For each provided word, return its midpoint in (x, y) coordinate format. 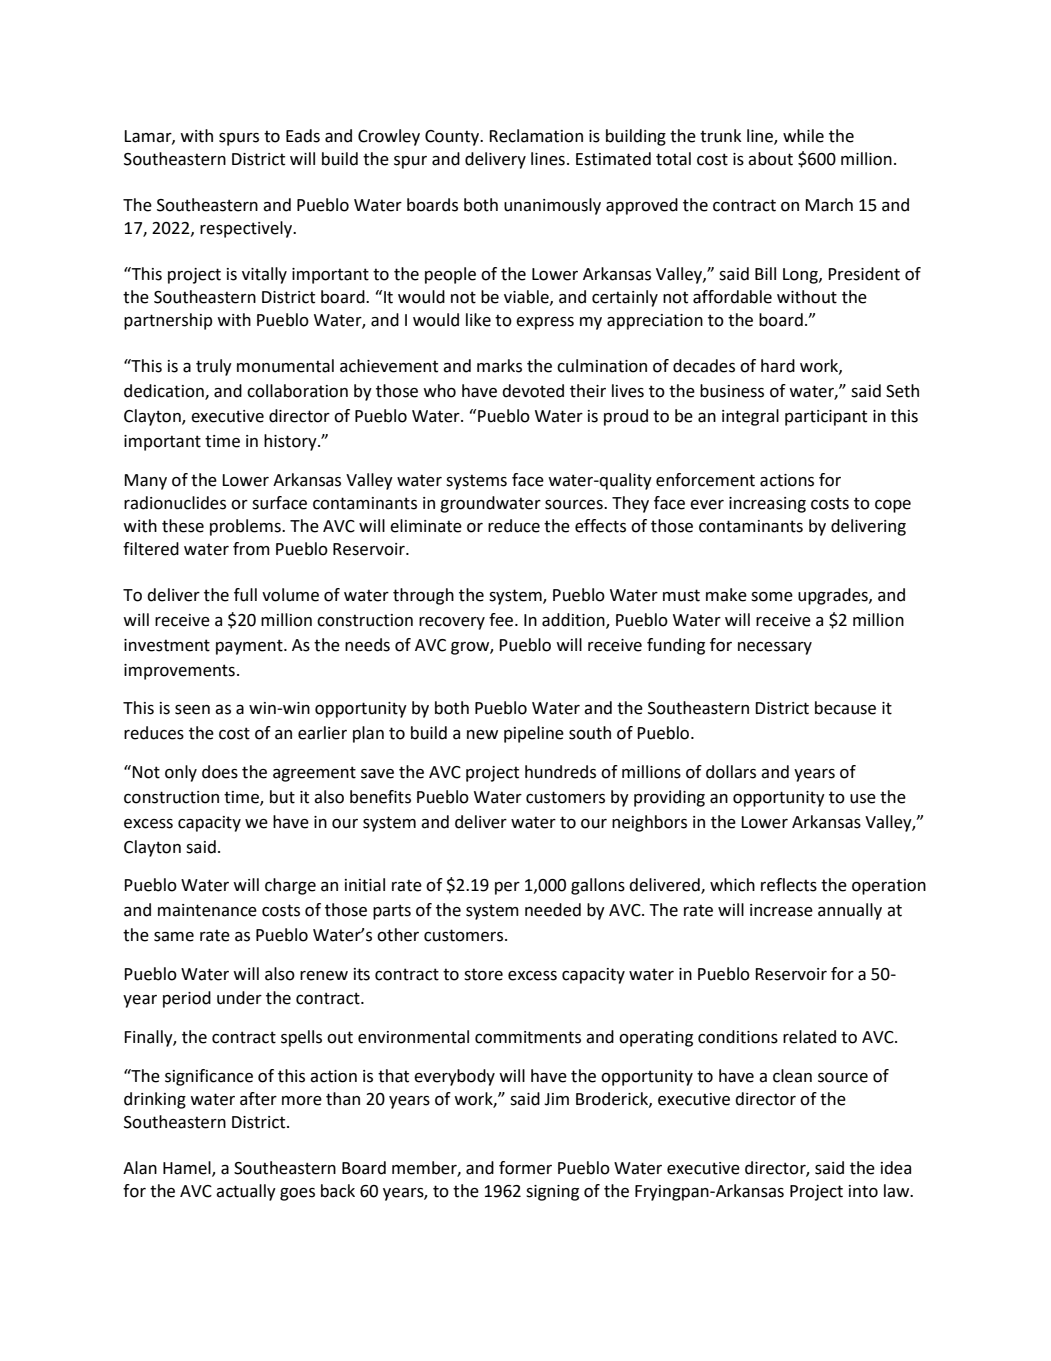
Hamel (188, 1169)
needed (553, 910)
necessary (775, 648)
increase (781, 910)
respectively (247, 229)
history (291, 442)
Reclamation (536, 136)
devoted (533, 391)
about (770, 159)
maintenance (207, 910)
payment (250, 647)
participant (826, 418)
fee (502, 620)
